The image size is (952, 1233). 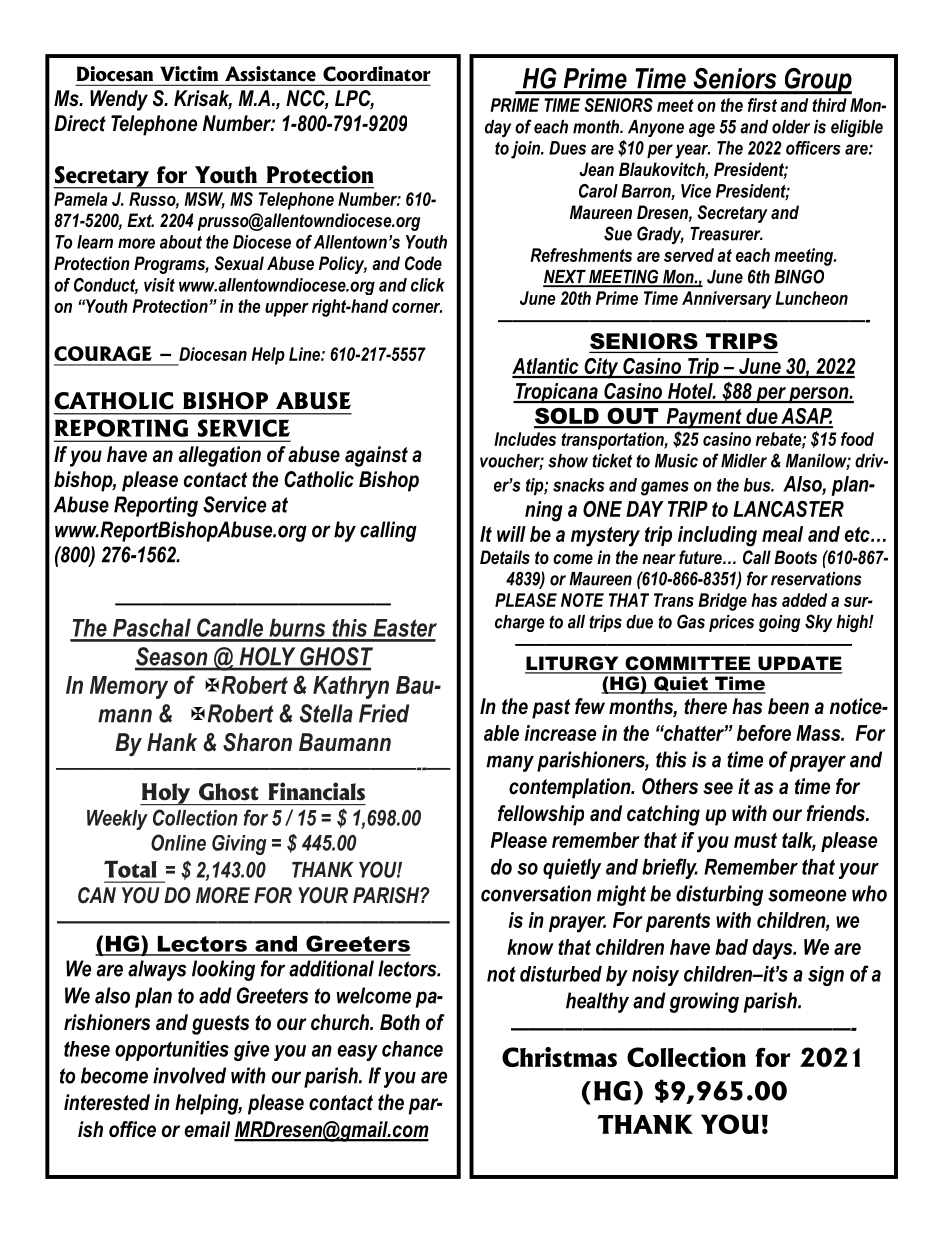 What do you see at coordinates (129, 687) in the document?
I see `Memory` at bounding box center [129, 687].
